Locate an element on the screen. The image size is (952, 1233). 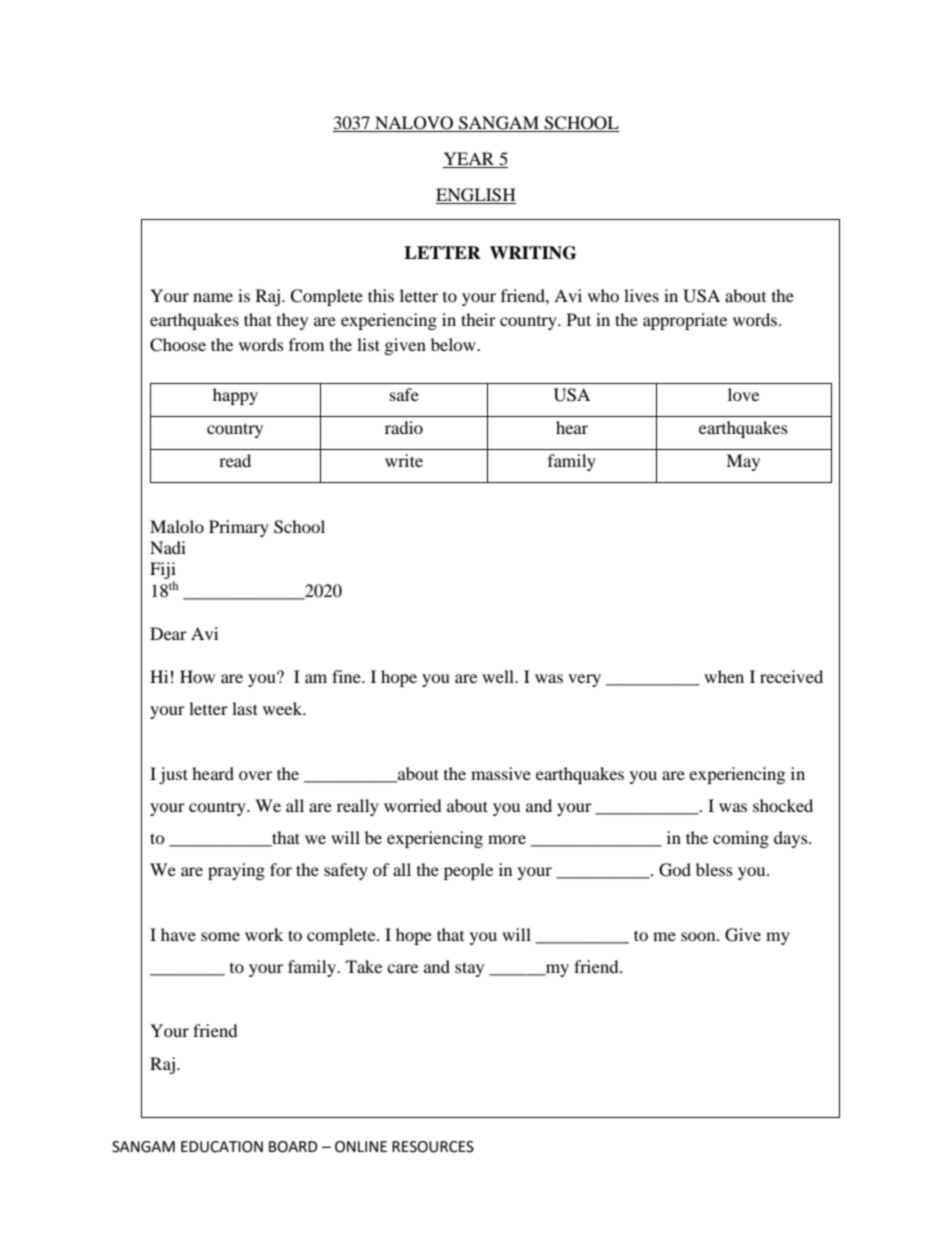
lives is located at coordinates (641, 295).
